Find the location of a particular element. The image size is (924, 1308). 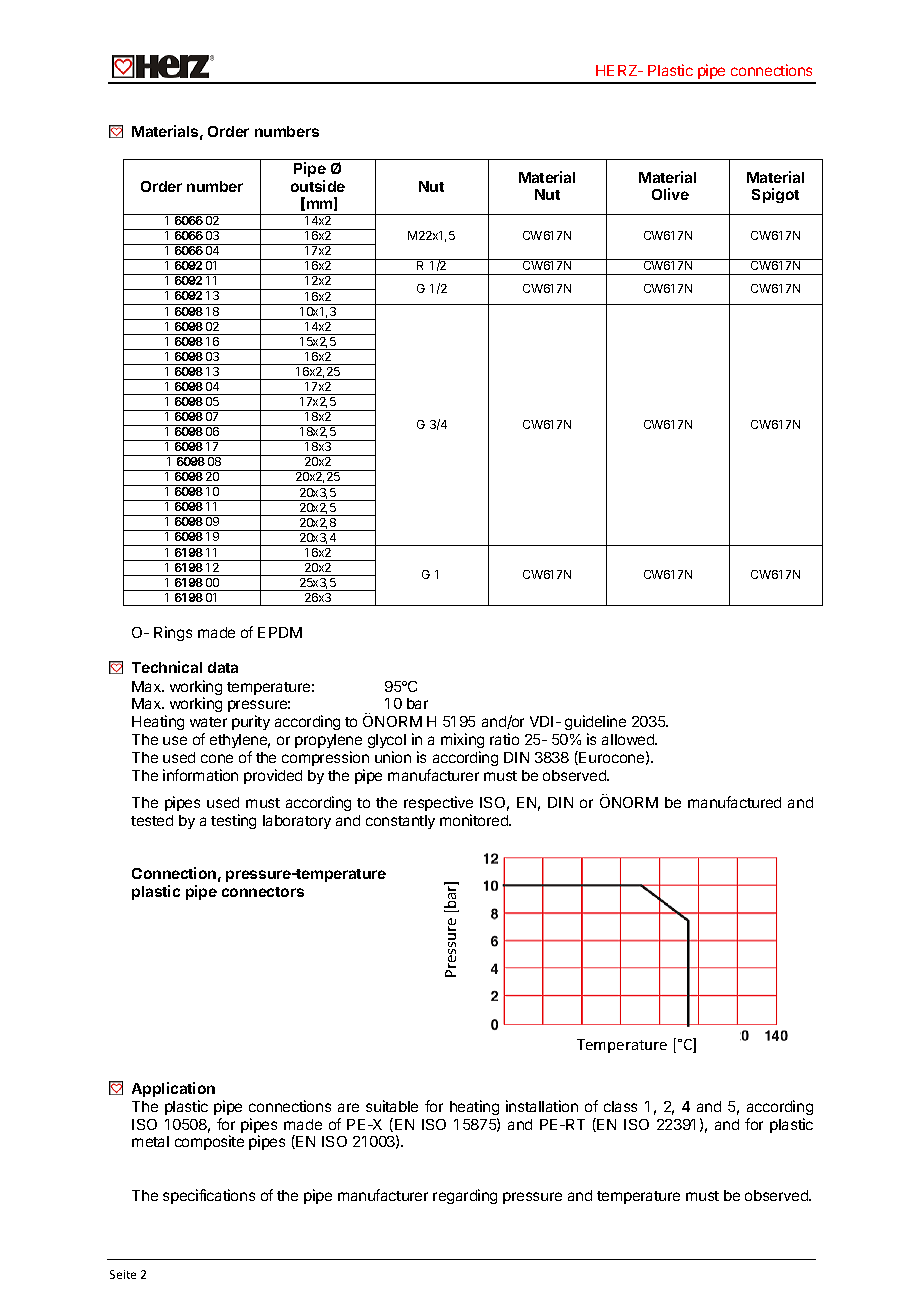

Application is located at coordinates (173, 1089).
